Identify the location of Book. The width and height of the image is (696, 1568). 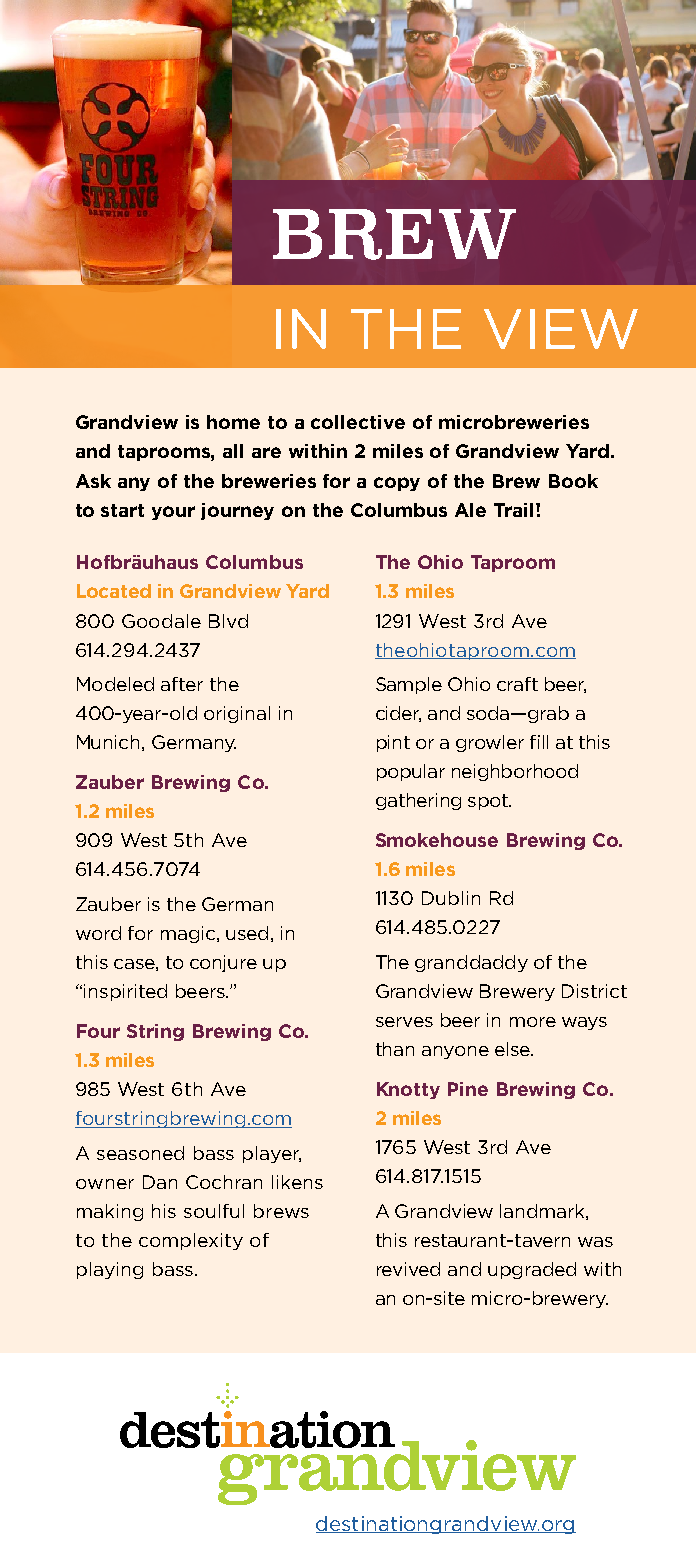
(573, 481).
